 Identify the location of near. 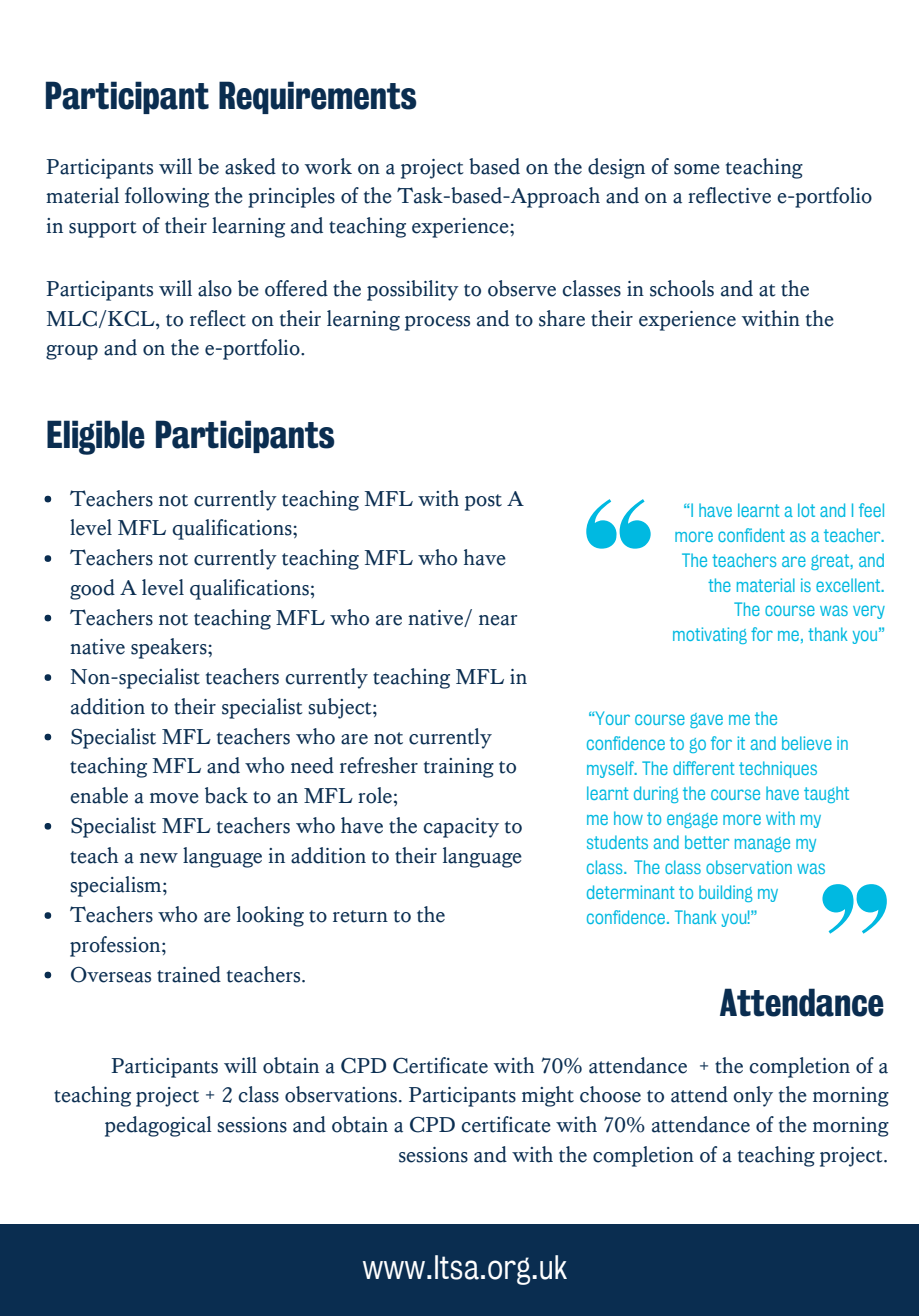
(498, 620).
